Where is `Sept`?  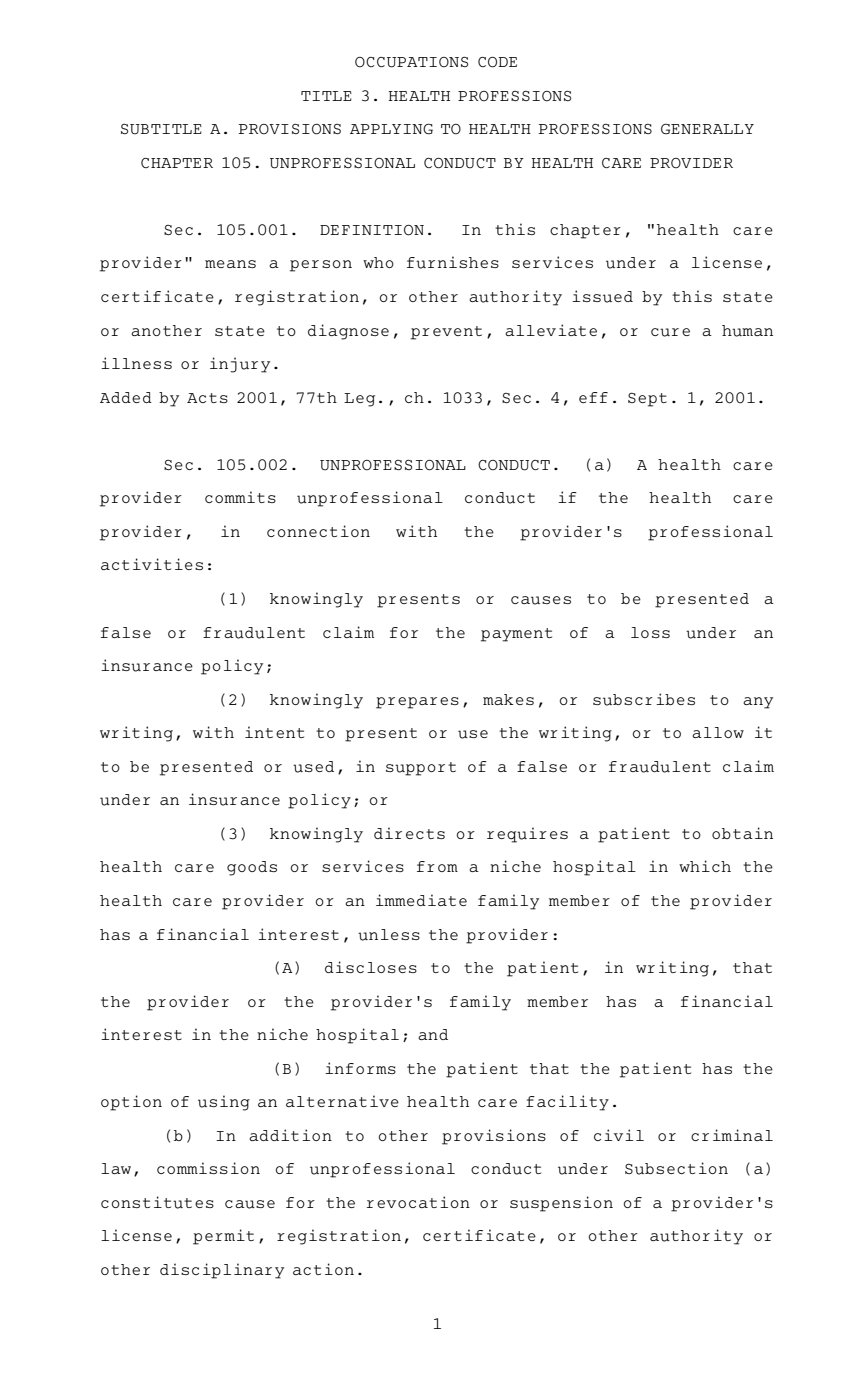
Sept is located at coordinates (647, 400).
